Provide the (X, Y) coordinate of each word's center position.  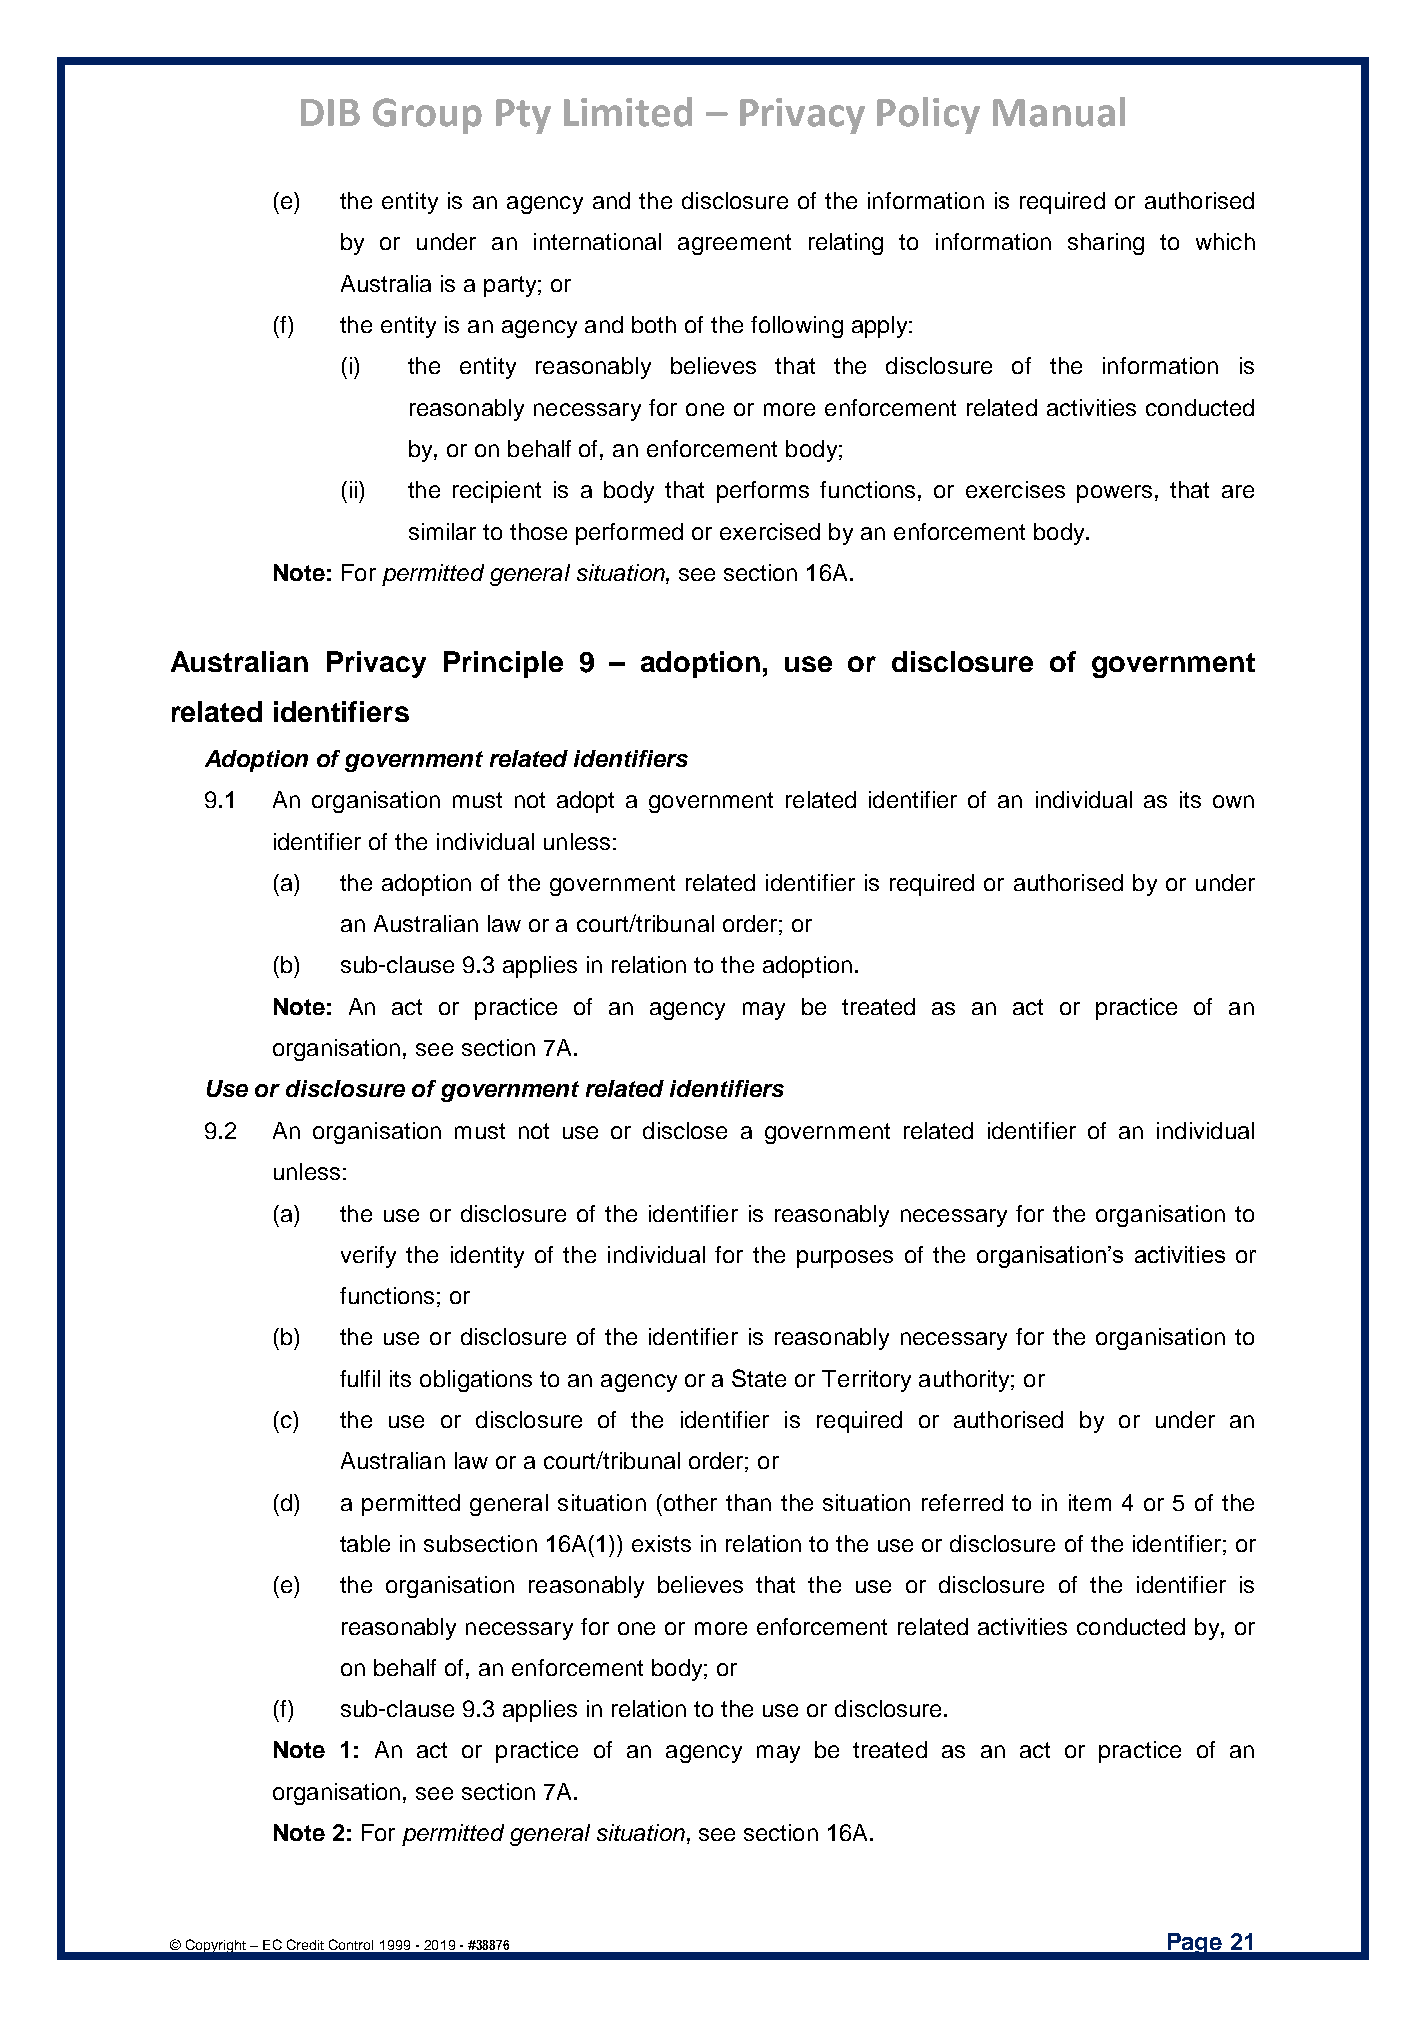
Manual (1059, 112)
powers (1114, 494)
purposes (845, 1259)
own (1233, 801)
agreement (734, 244)
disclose (685, 1130)
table (365, 1543)
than (748, 1502)
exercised (770, 531)
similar (442, 531)
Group (427, 116)
